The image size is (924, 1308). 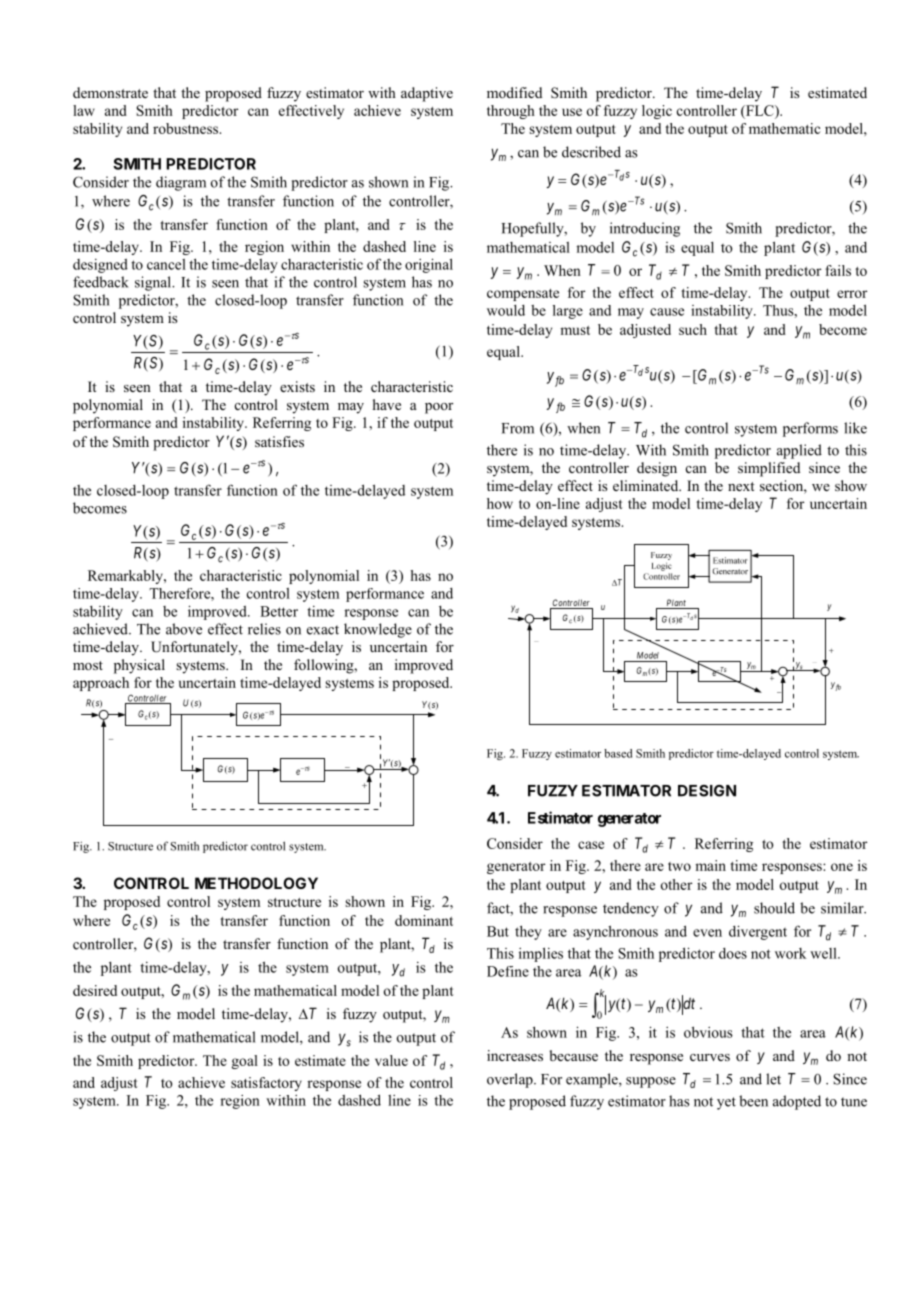 What do you see at coordinates (741, 486) in the image?
I see `next` at bounding box center [741, 486].
